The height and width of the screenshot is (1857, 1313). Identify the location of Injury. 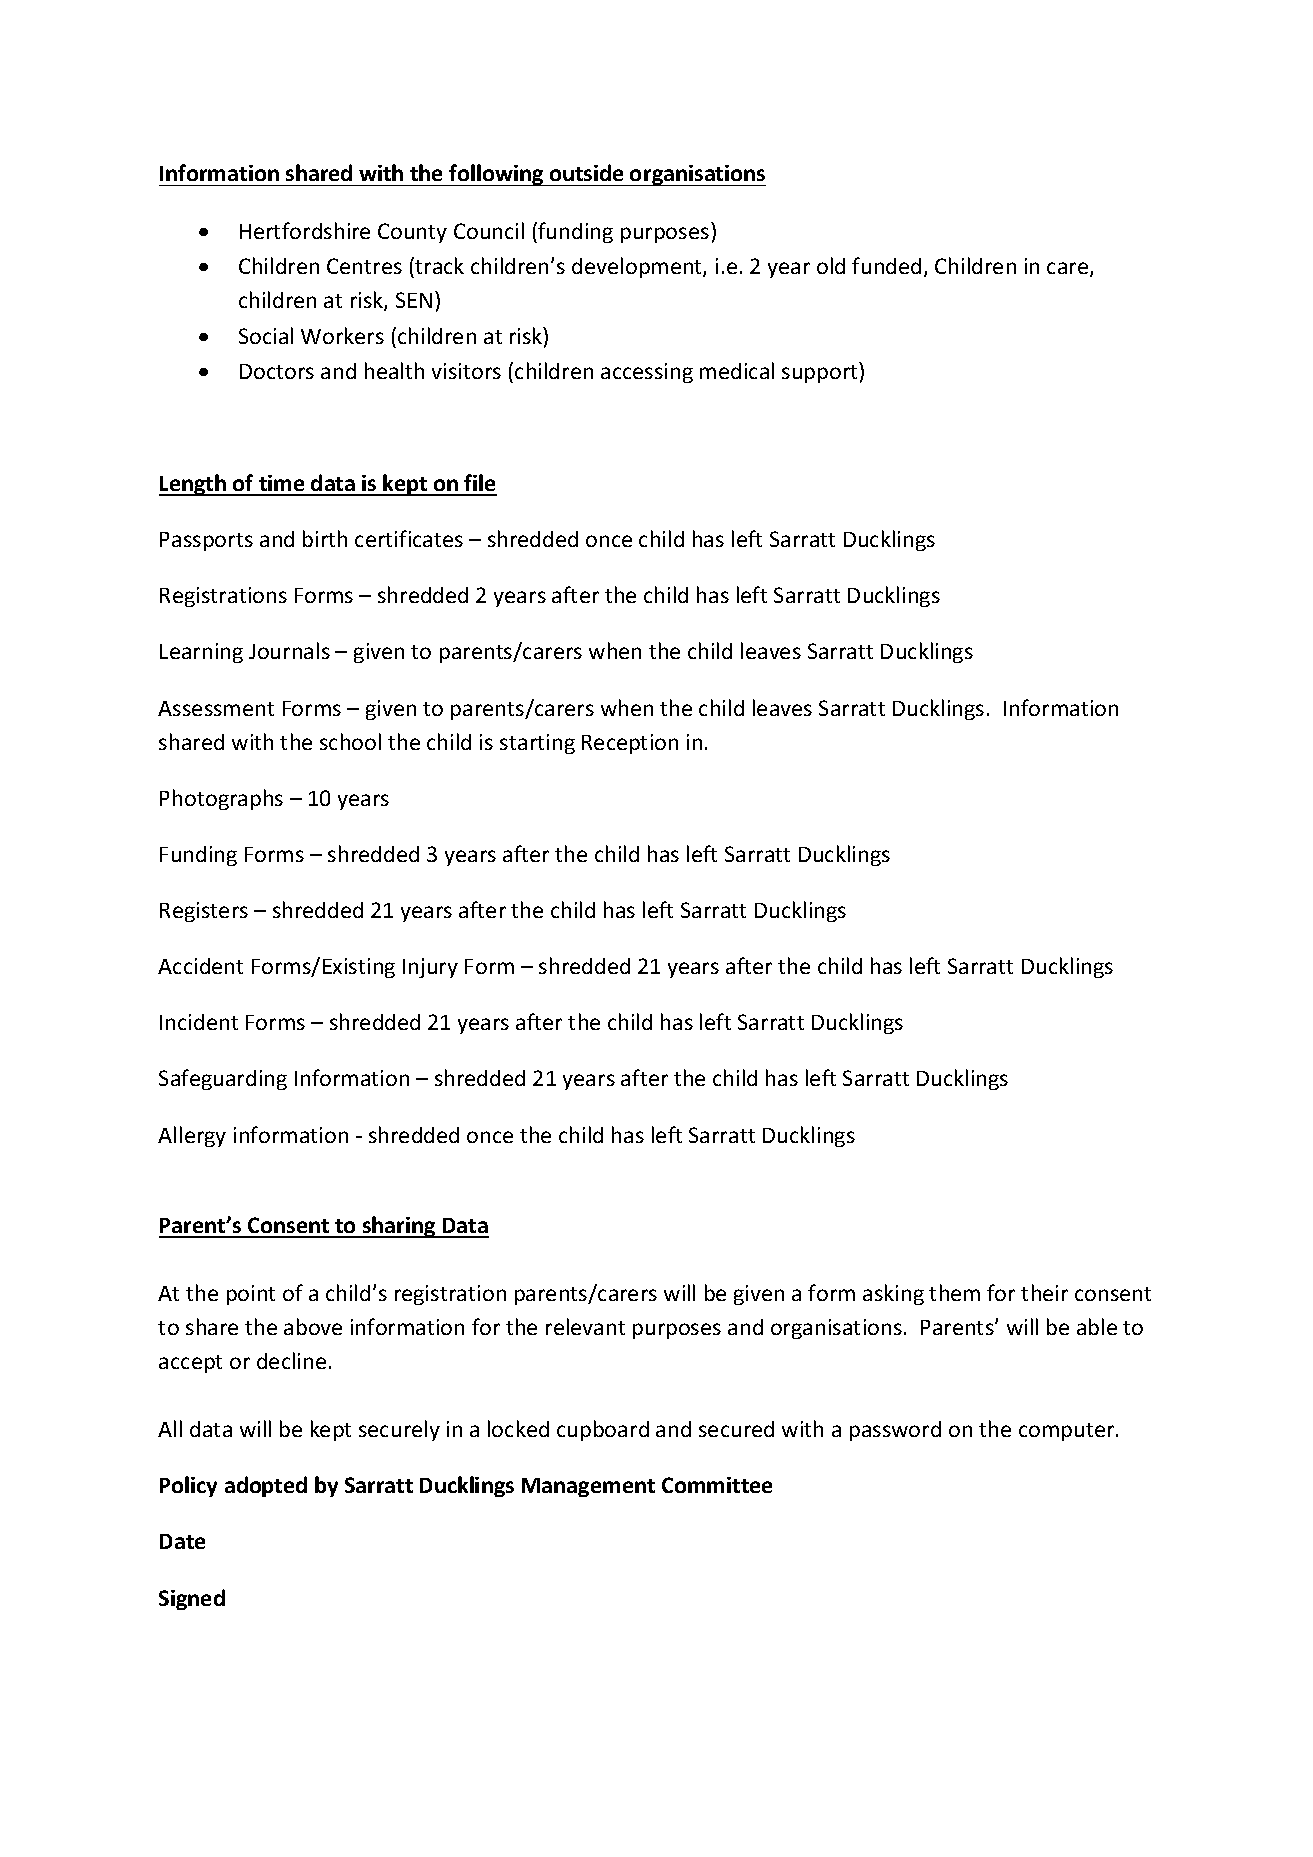
(430, 968).
